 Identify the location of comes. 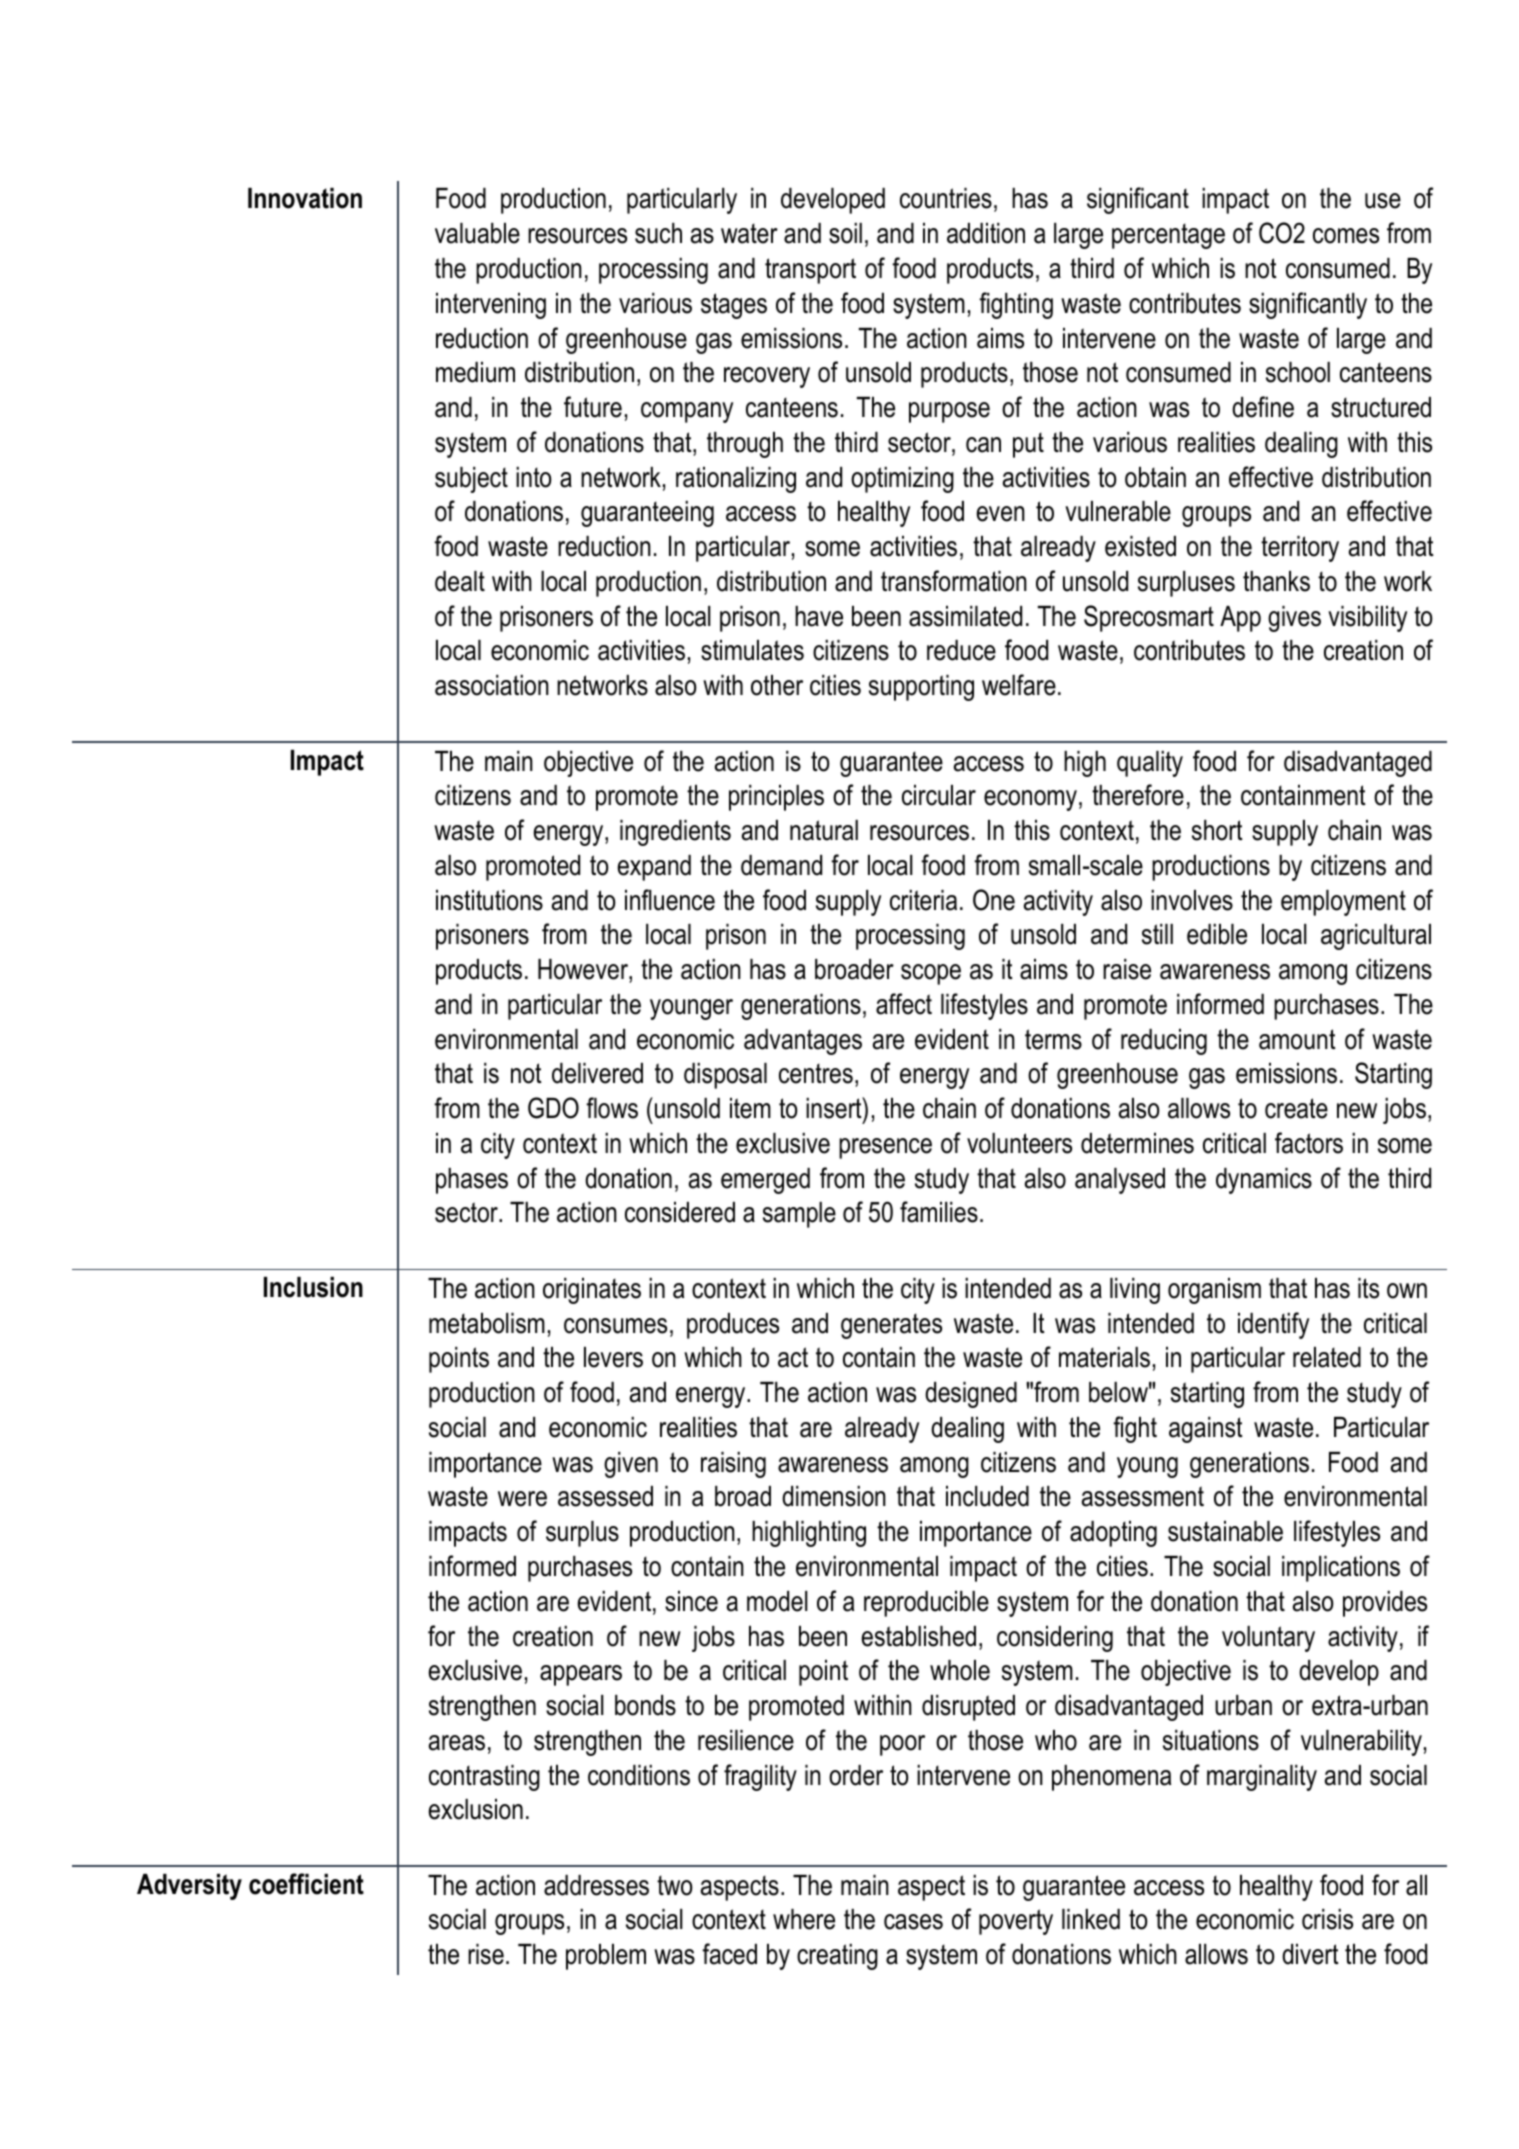
(1346, 236).
